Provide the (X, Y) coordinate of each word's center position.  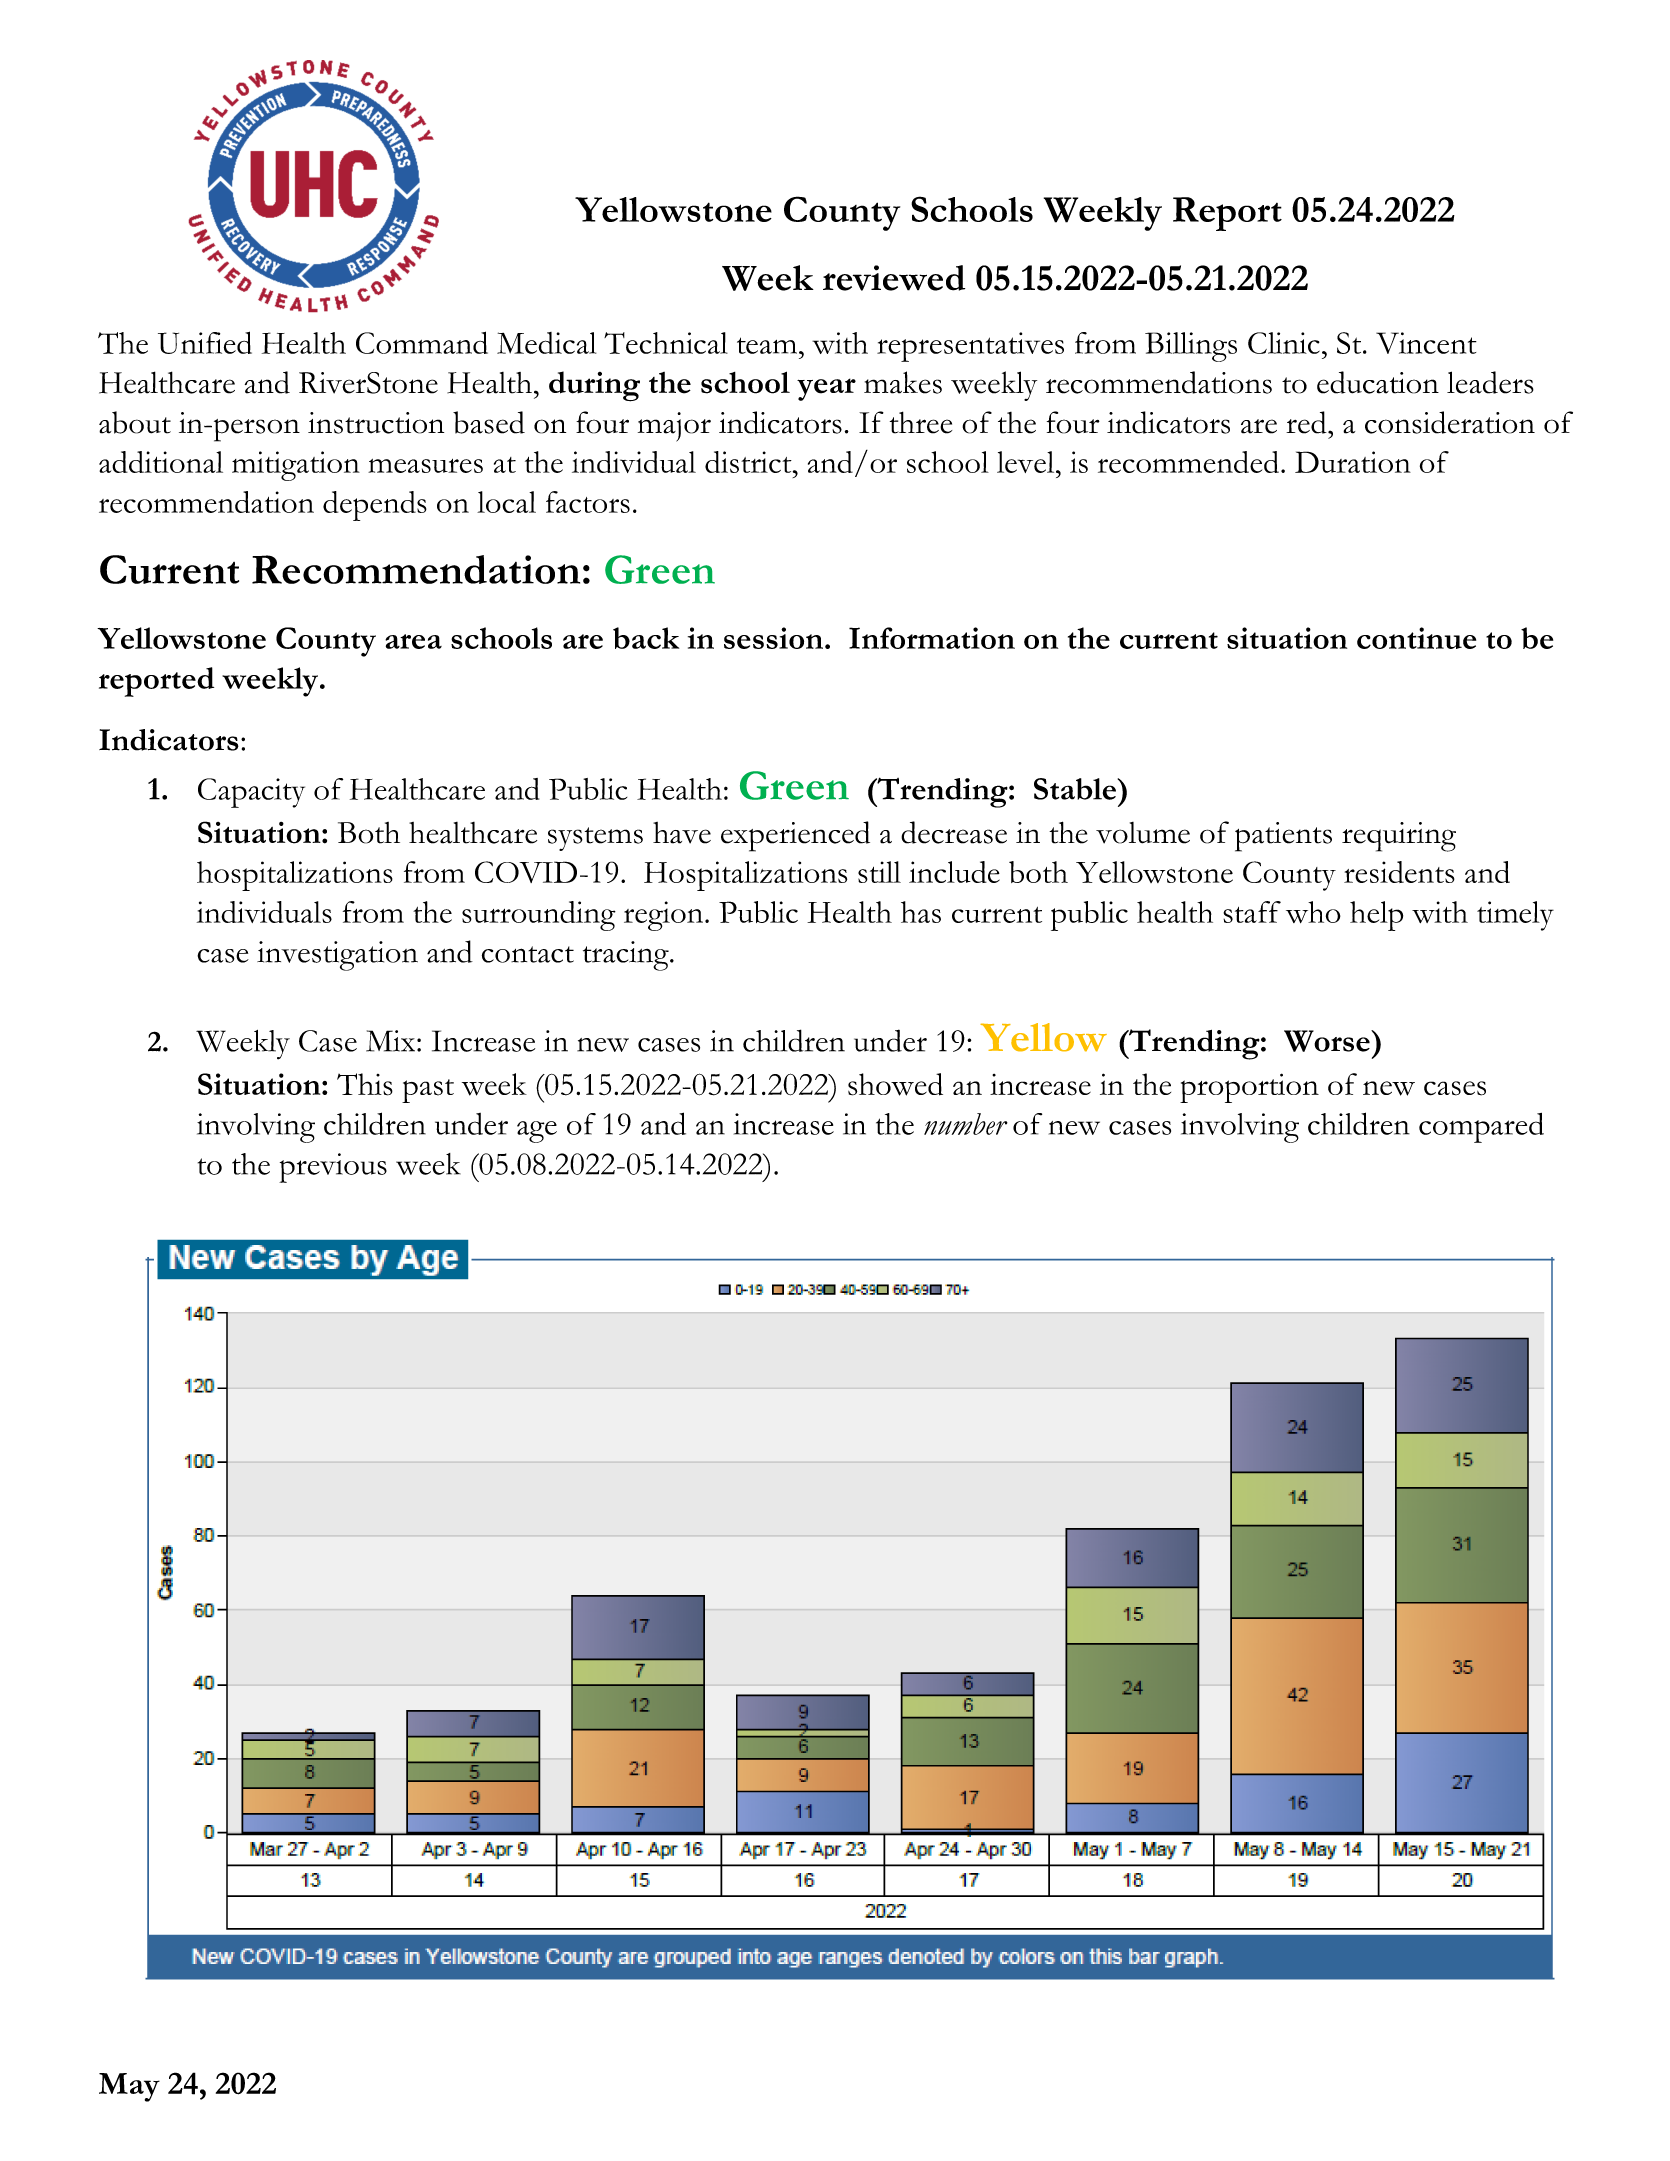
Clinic (1284, 343)
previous (333, 1168)
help (1376, 916)
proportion (1249, 1088)
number (966, 1124)
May (129, 2087)
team (767, 345)
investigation (337, 956)
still (879, 872)
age (537, 1132)
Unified (205, 342)
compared (1481, 1128)
